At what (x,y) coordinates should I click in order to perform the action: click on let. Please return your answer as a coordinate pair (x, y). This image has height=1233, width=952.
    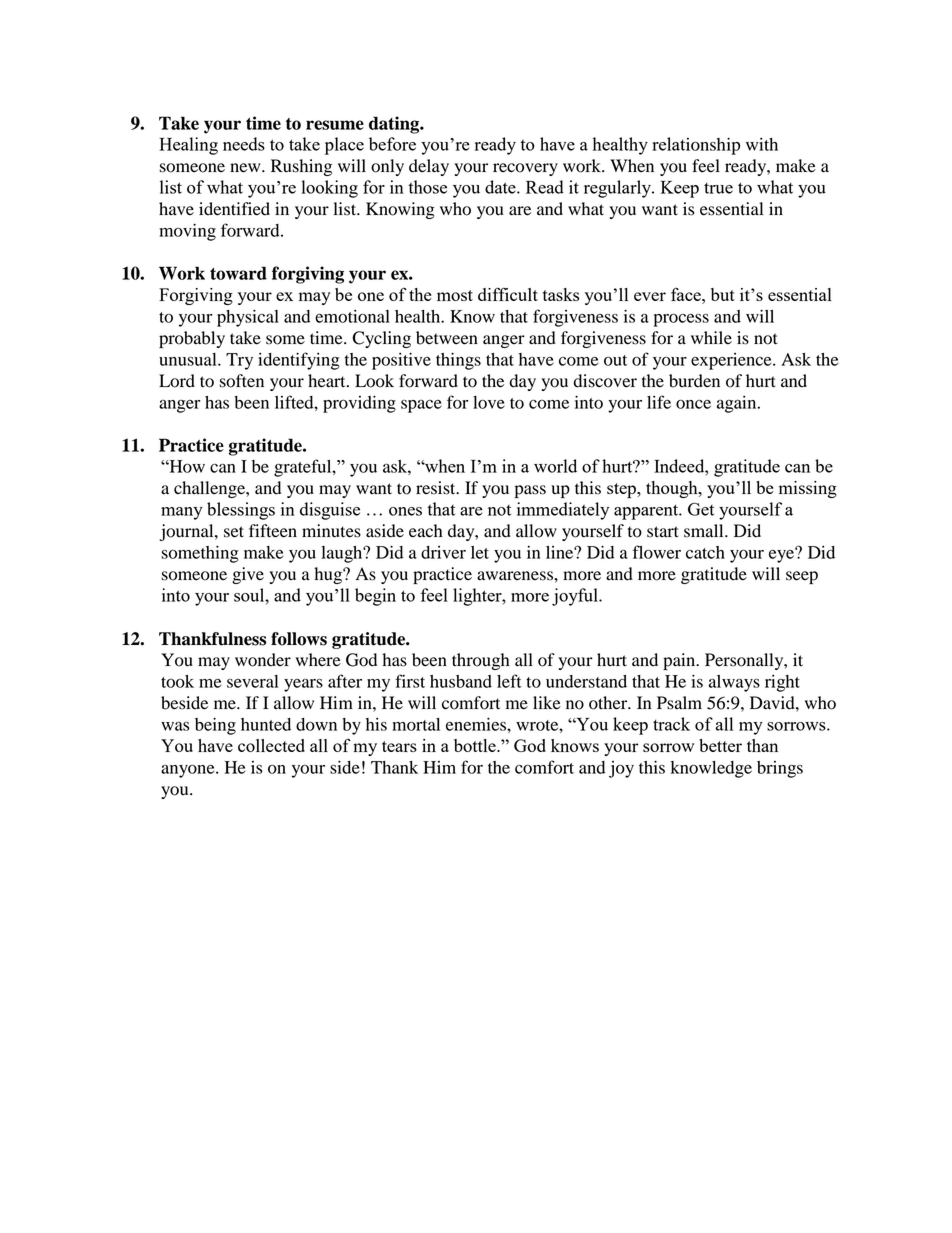
    Looking at the image, I should click on (480, 552).
